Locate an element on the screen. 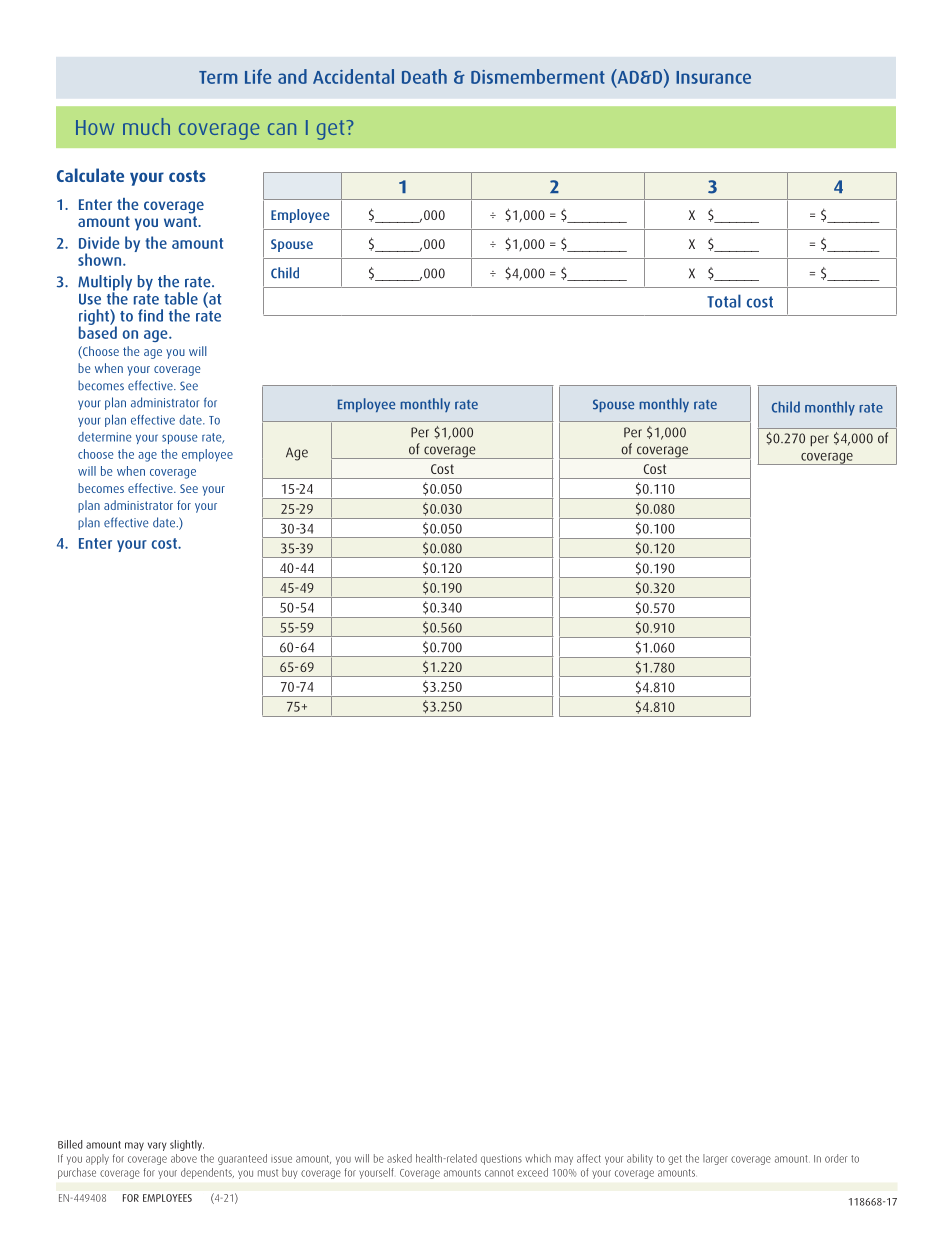 The image size is (952, 1233). Total is located at coordinates (724, 301).
